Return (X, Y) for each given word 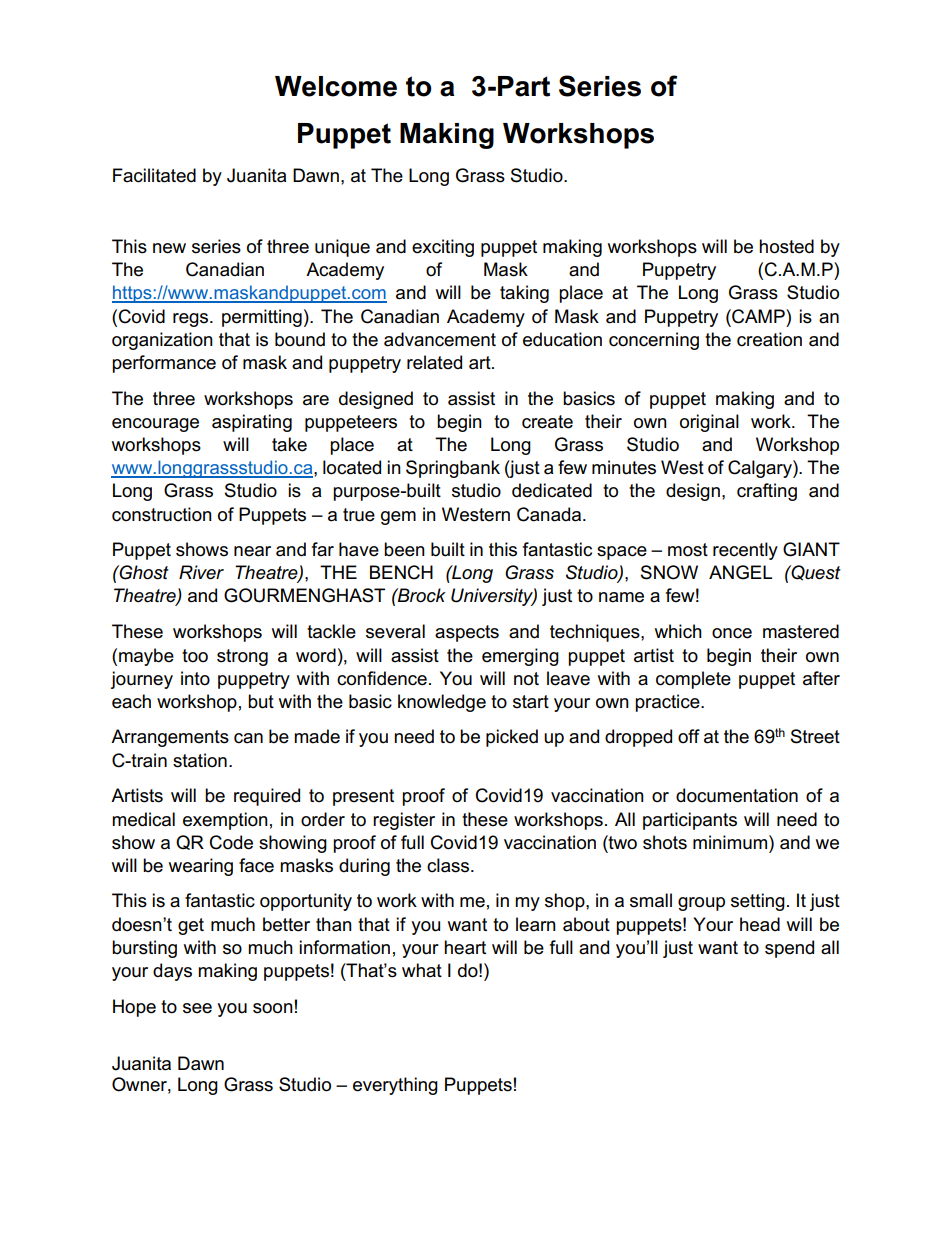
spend (789, 949)
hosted (786, 246)
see (197, 1008)
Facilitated (154, 175)
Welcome (336, 86)
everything (395, 1086)
